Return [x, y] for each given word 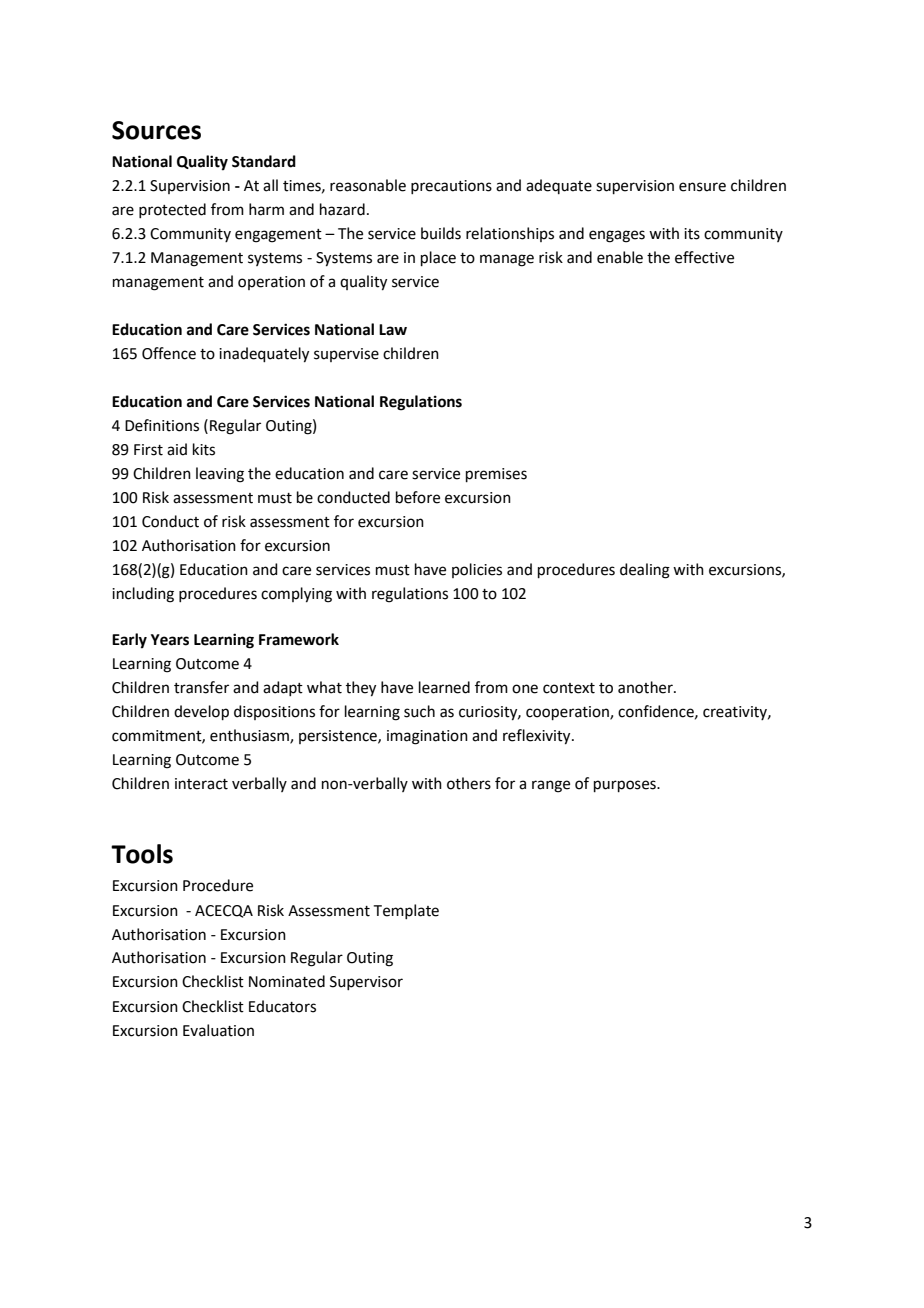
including [143, 595]
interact [201, 784]
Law [393, 330]
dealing [645, 571]
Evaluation [218, 1030]
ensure [702, 187]
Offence [169, 353]
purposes [626, 786]
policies [477, 570]
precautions [451, 187]
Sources [156, 130]
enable [620, 257]
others [469, 783]
